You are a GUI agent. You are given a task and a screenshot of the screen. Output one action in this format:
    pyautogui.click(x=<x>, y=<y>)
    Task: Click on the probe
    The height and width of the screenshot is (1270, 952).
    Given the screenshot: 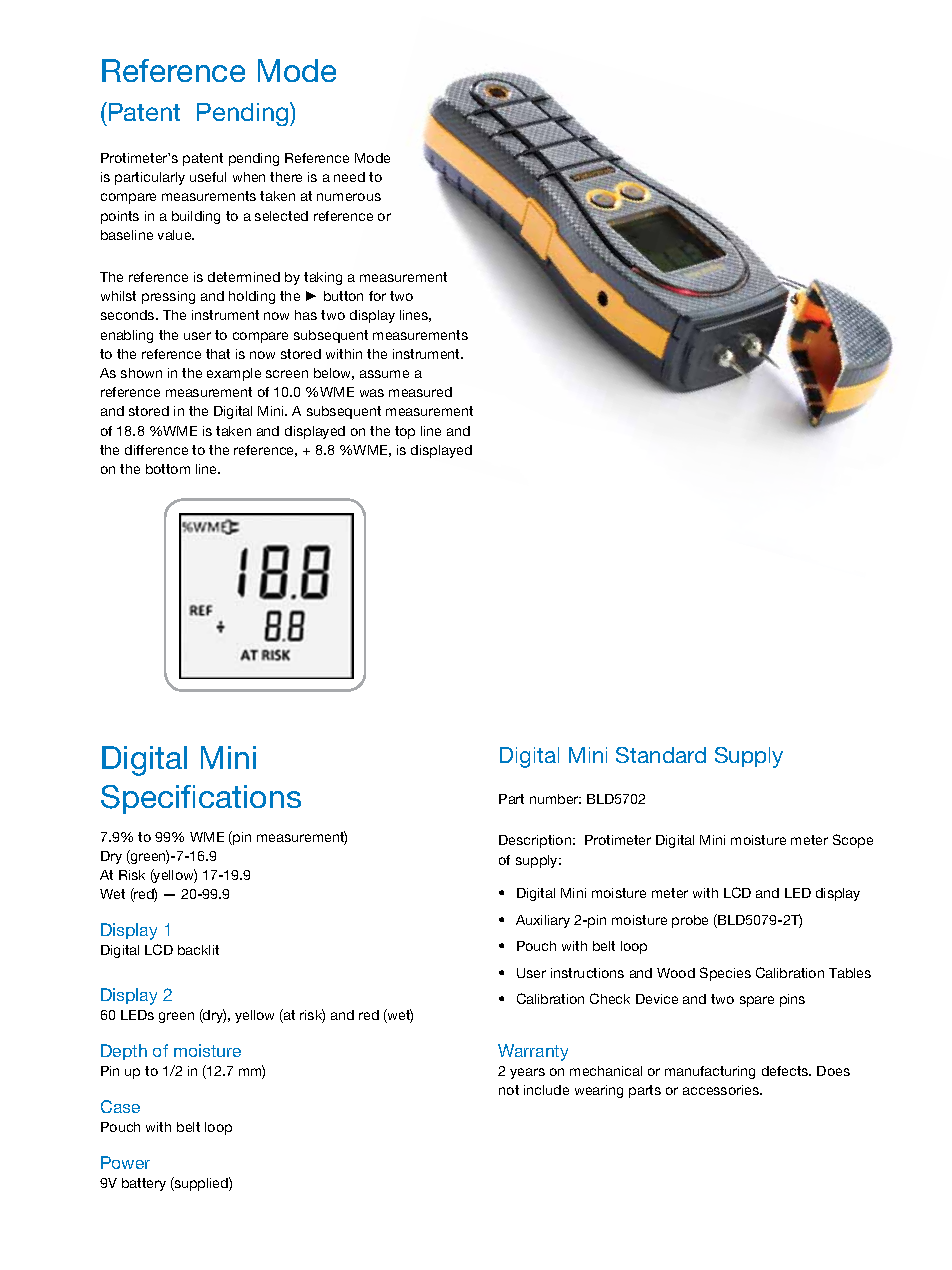 What is the action you would take?
    pyautogui.click(x=690, y=921)
